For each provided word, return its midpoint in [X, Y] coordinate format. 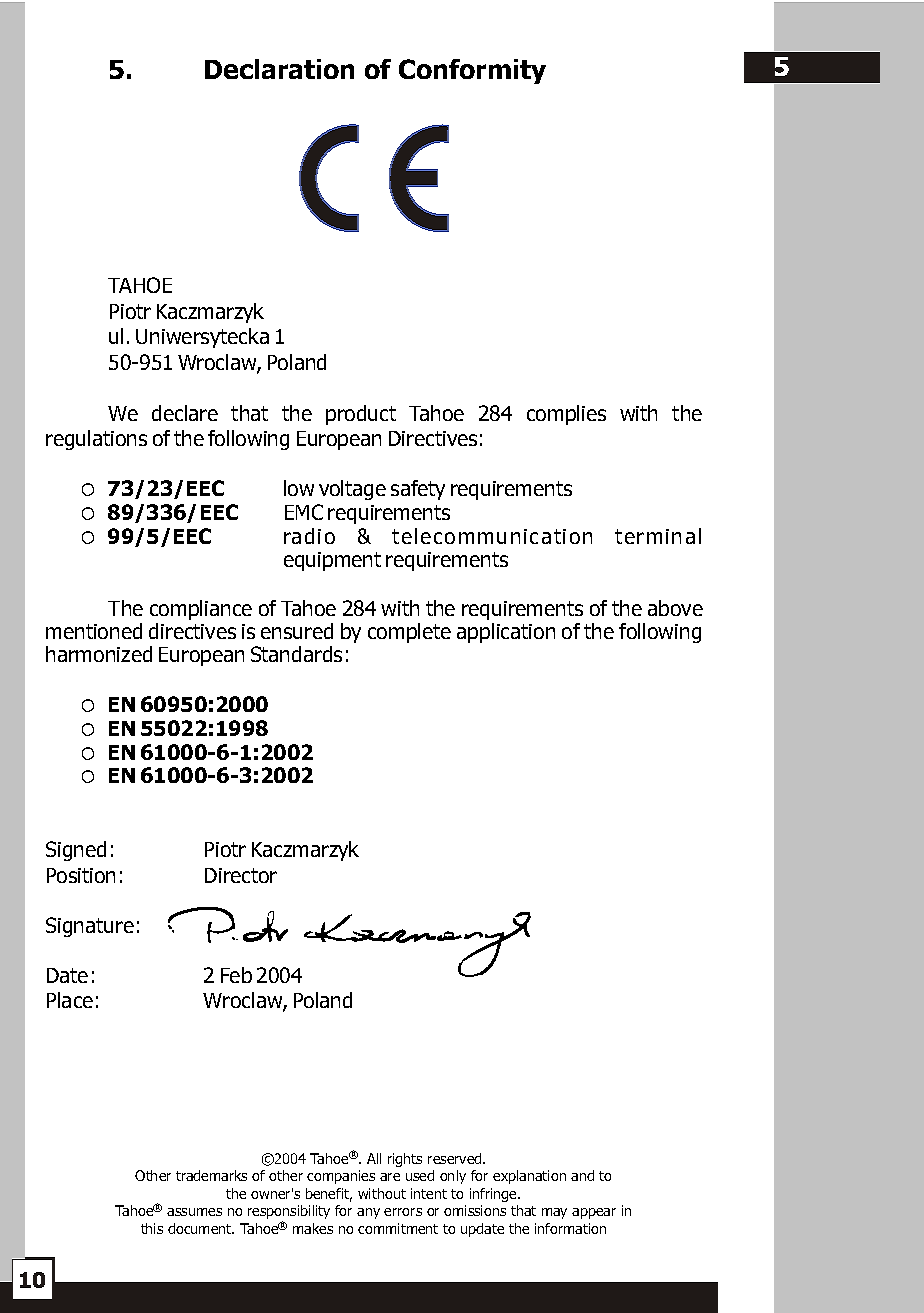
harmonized [99, 654]
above [675, 608]
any [368, 1213]
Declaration [279, 69]
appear [594, 1213]
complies [566, 415]
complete [409, 633]
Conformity [472, 71]
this [152, 1228]
